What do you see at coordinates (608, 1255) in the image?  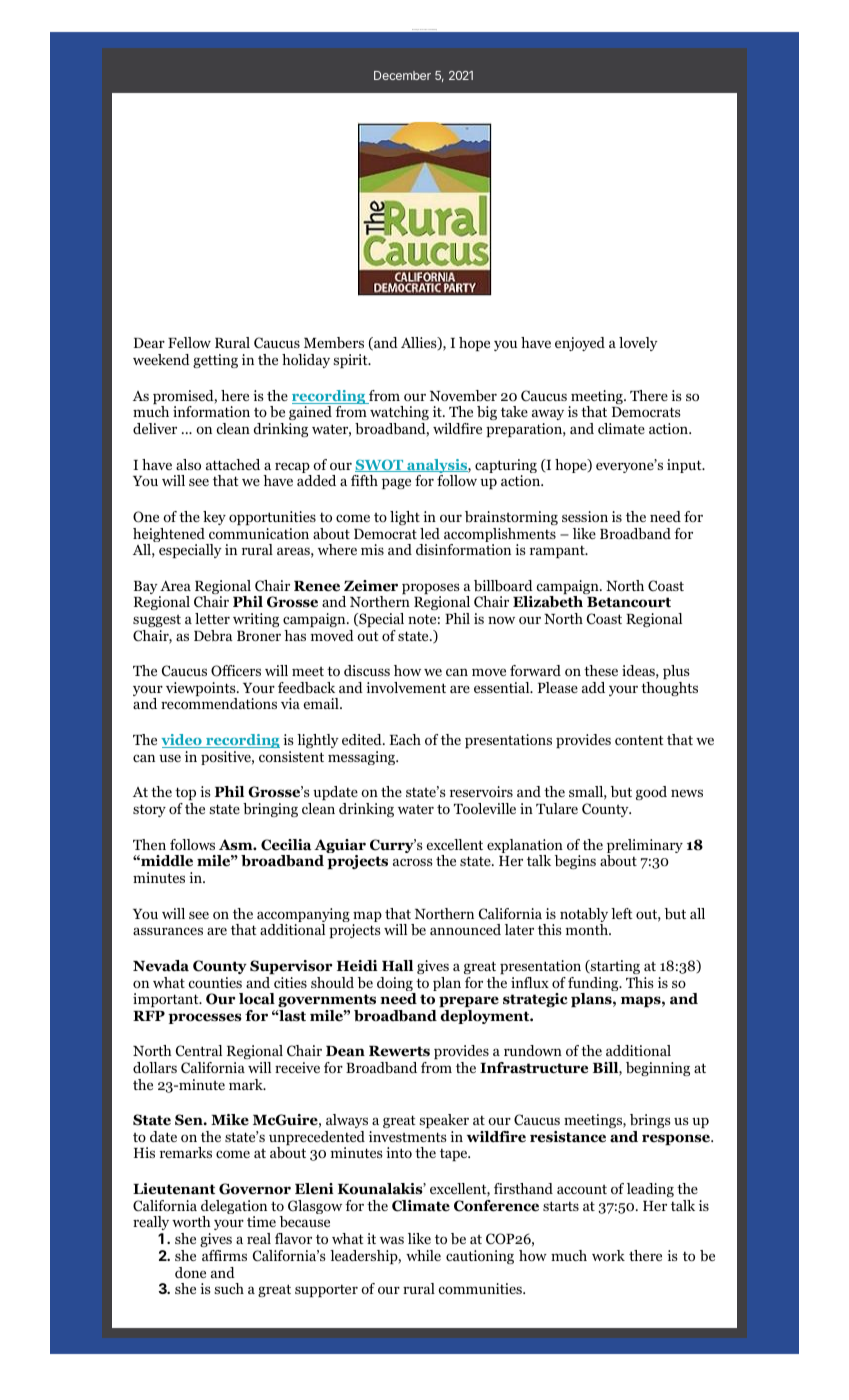 I see `work` at bounding box center [608, 1255].
